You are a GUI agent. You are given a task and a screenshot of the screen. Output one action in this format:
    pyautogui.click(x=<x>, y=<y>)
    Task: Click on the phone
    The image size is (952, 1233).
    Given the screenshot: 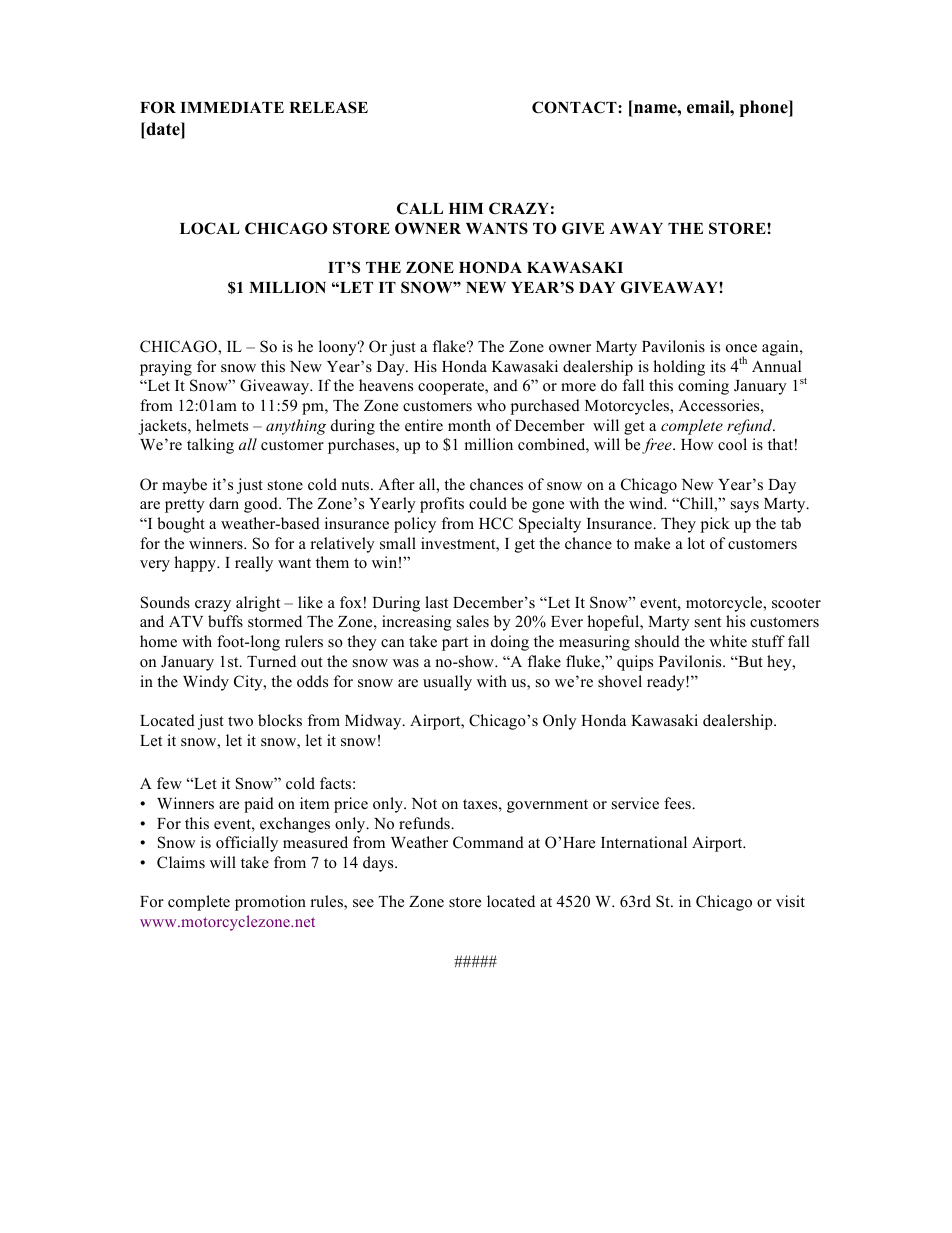 What is the action you would take?
    pyautogui.click(x=765, y=108)
